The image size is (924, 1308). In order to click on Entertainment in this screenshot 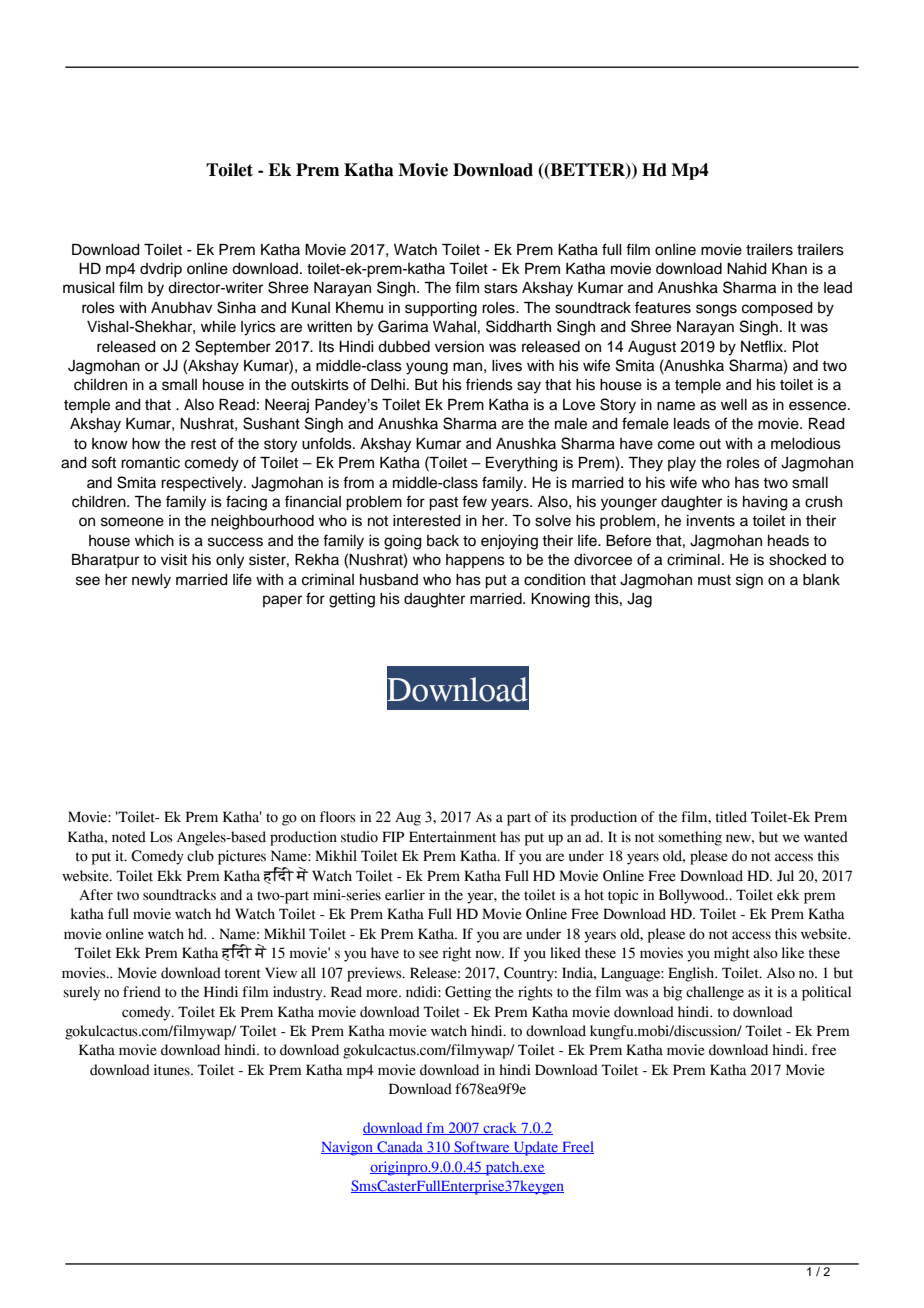, I will do `click(452, 837)`.
